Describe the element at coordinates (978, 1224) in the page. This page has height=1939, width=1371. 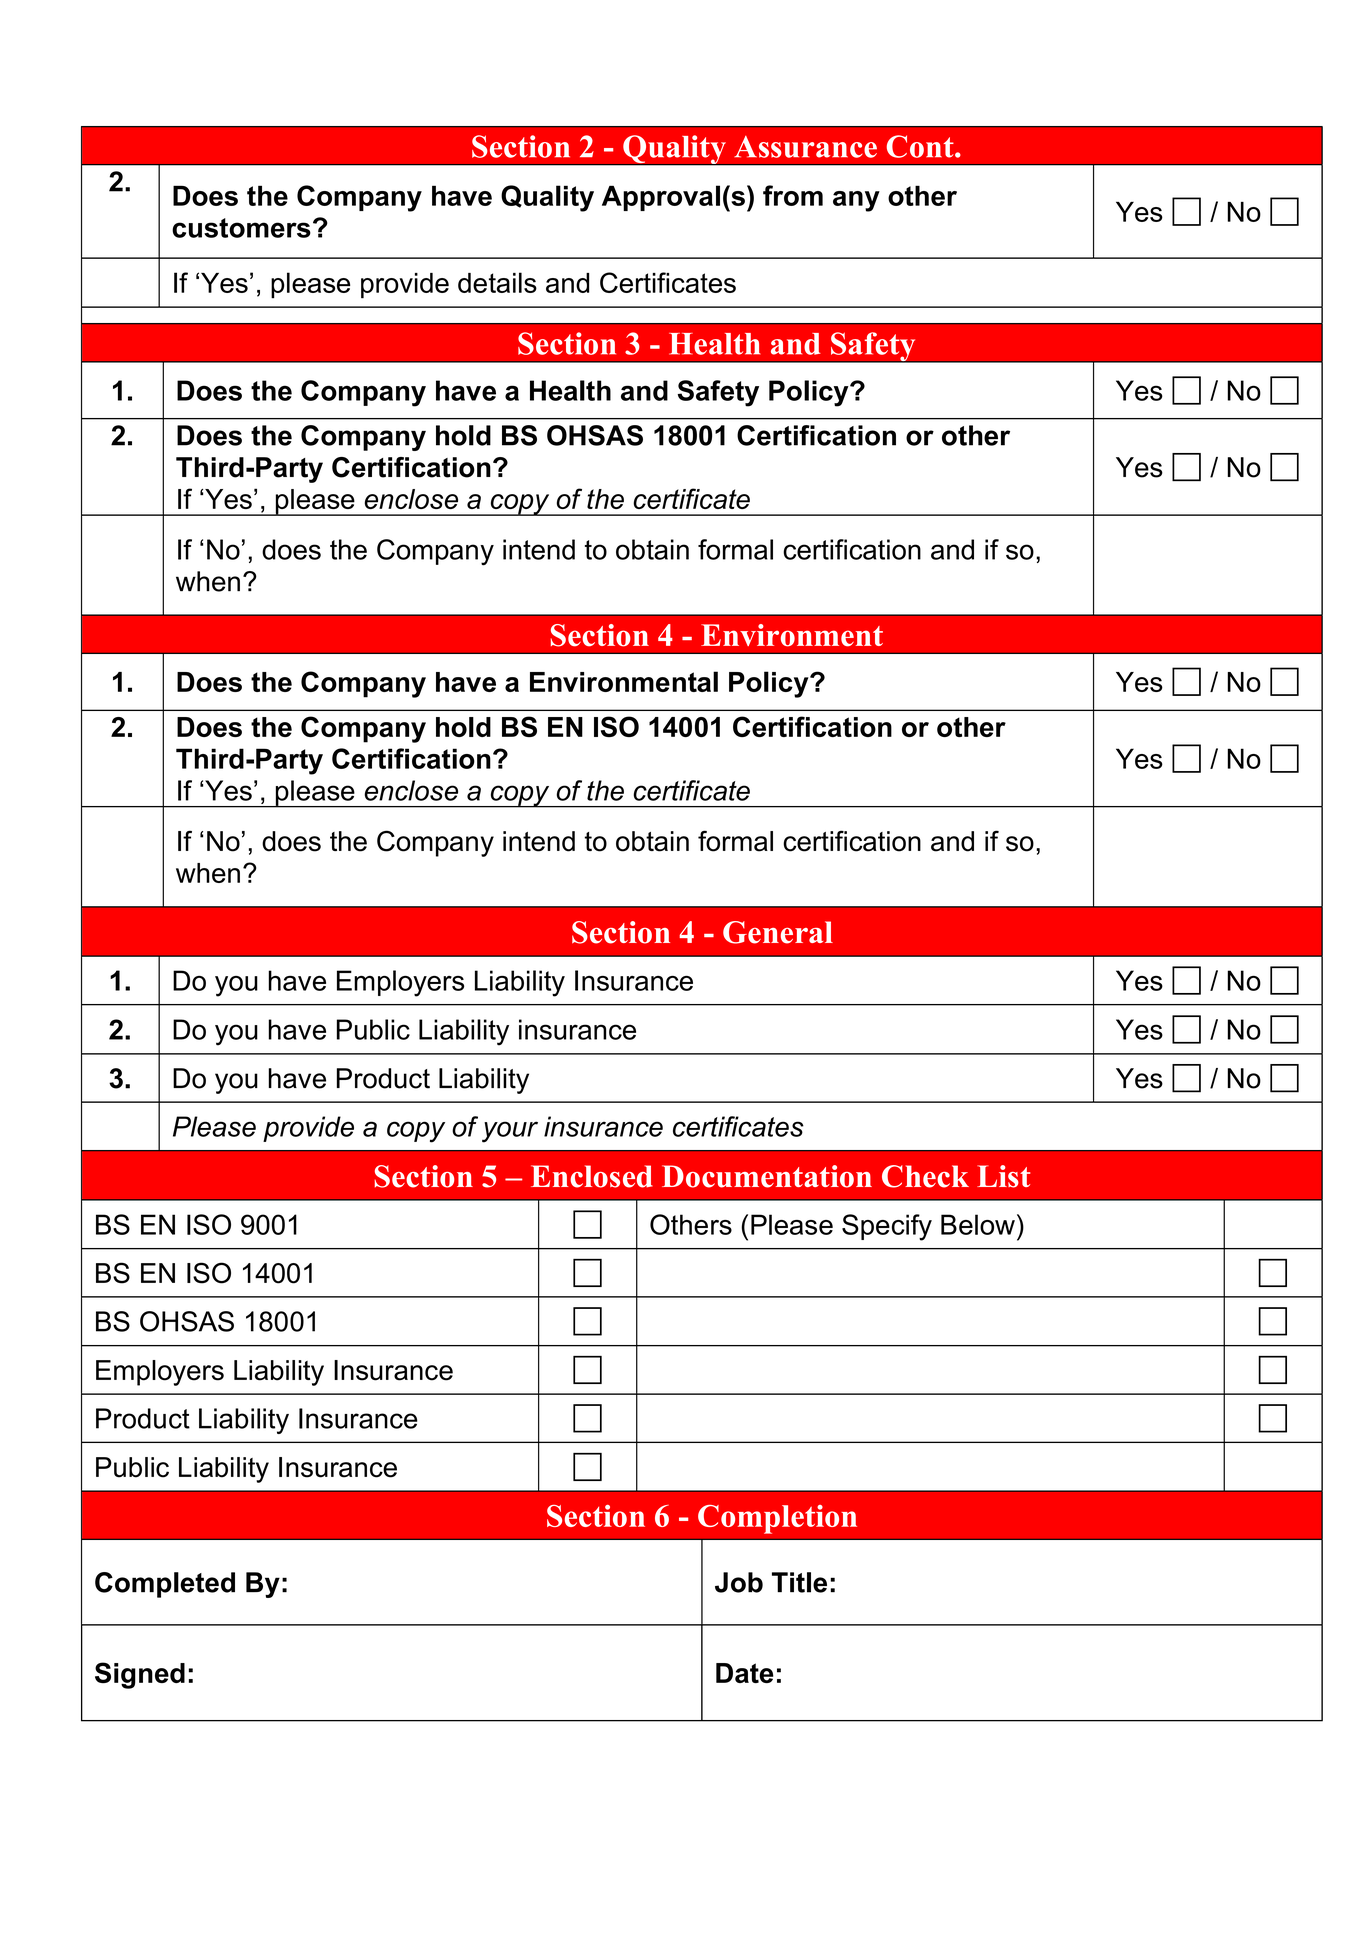
I see `Below` at that location.
